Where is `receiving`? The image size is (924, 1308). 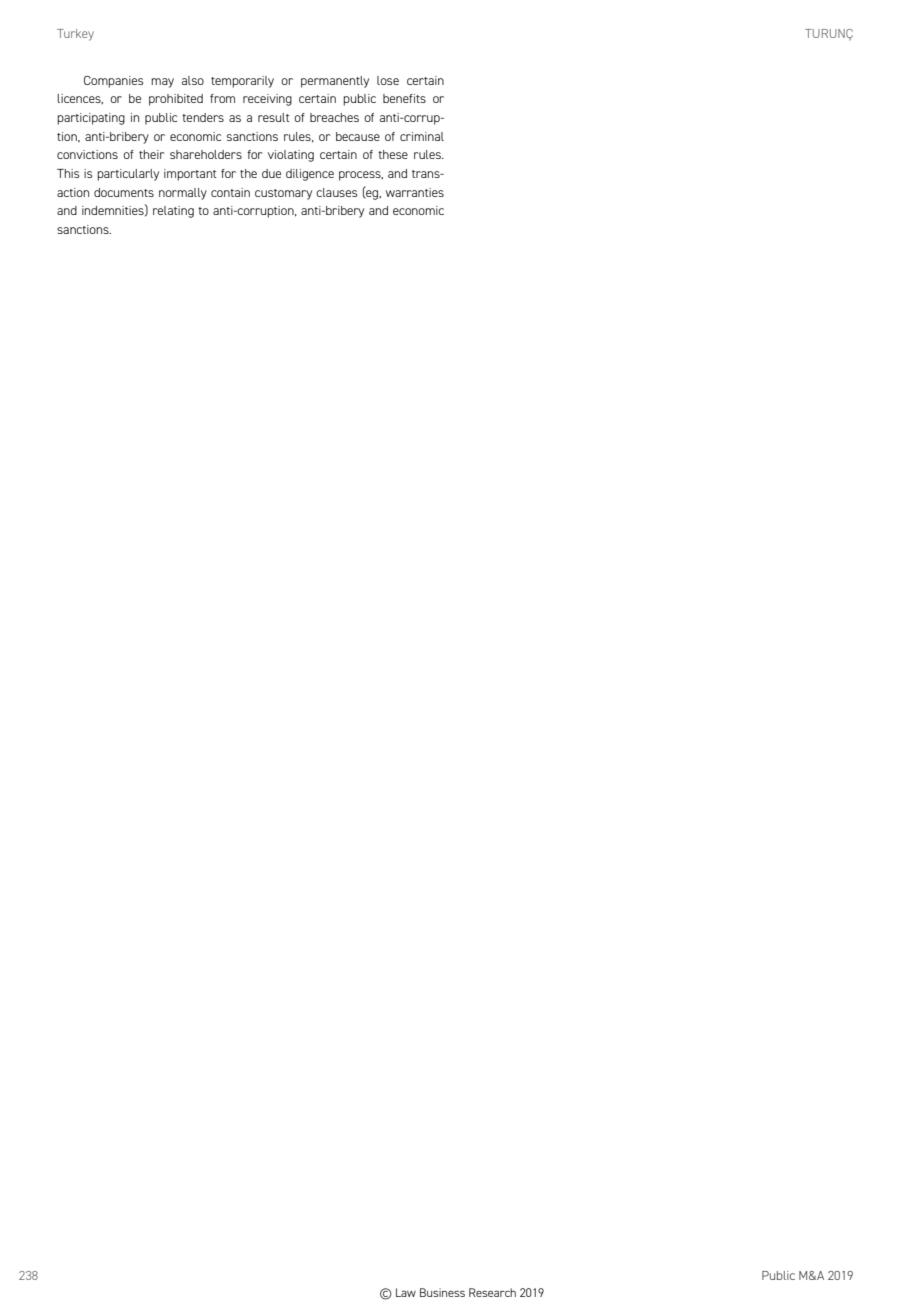
receiving is located at coordinates (267, 100).
